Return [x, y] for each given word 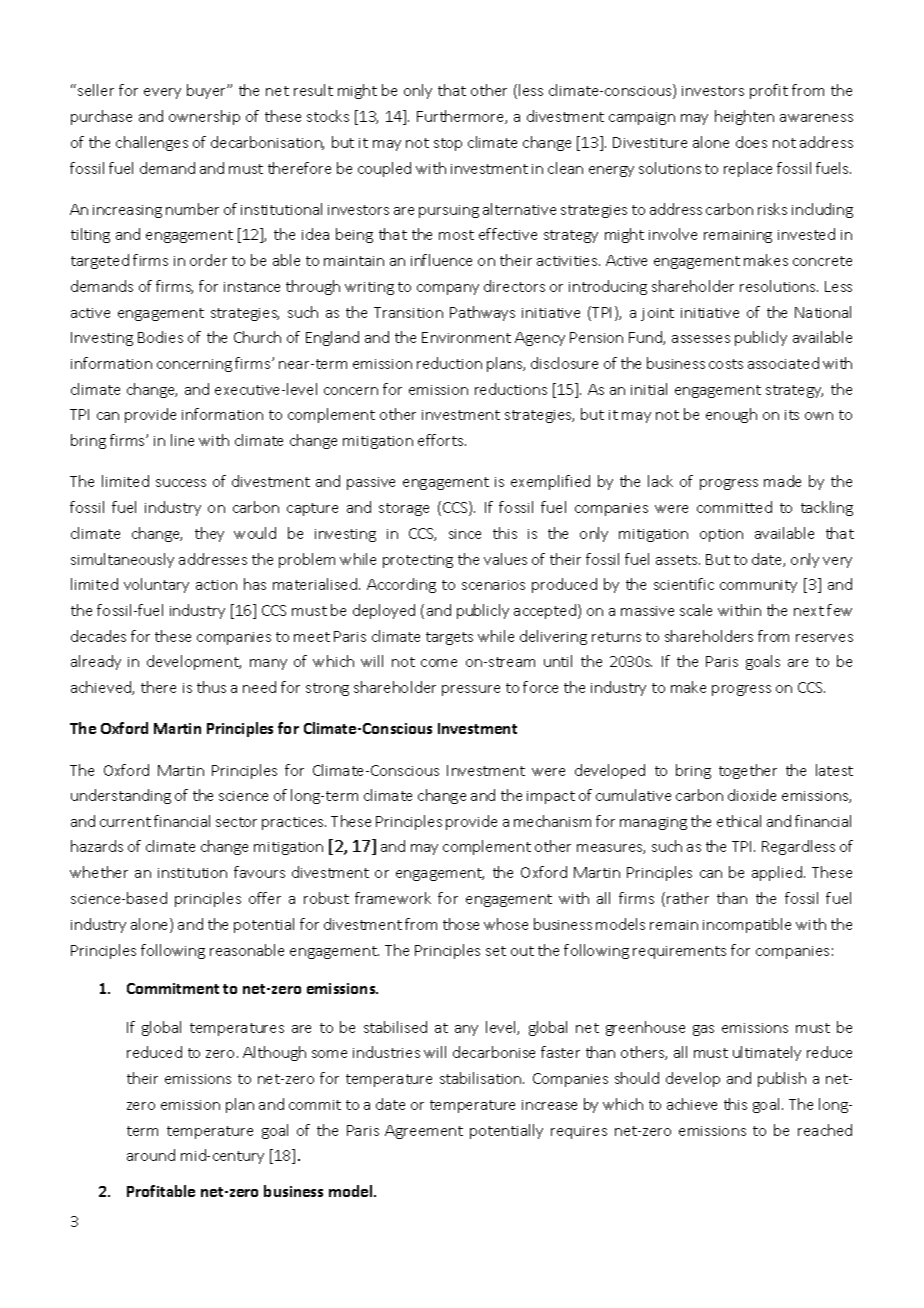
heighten [744, 117]
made [782, 481]
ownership [204, 117]
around [151, 1155]
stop [448, 144]
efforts [442, 440]
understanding [121, 796]
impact [551, 797]
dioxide [752, 795]
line [182, 440]
